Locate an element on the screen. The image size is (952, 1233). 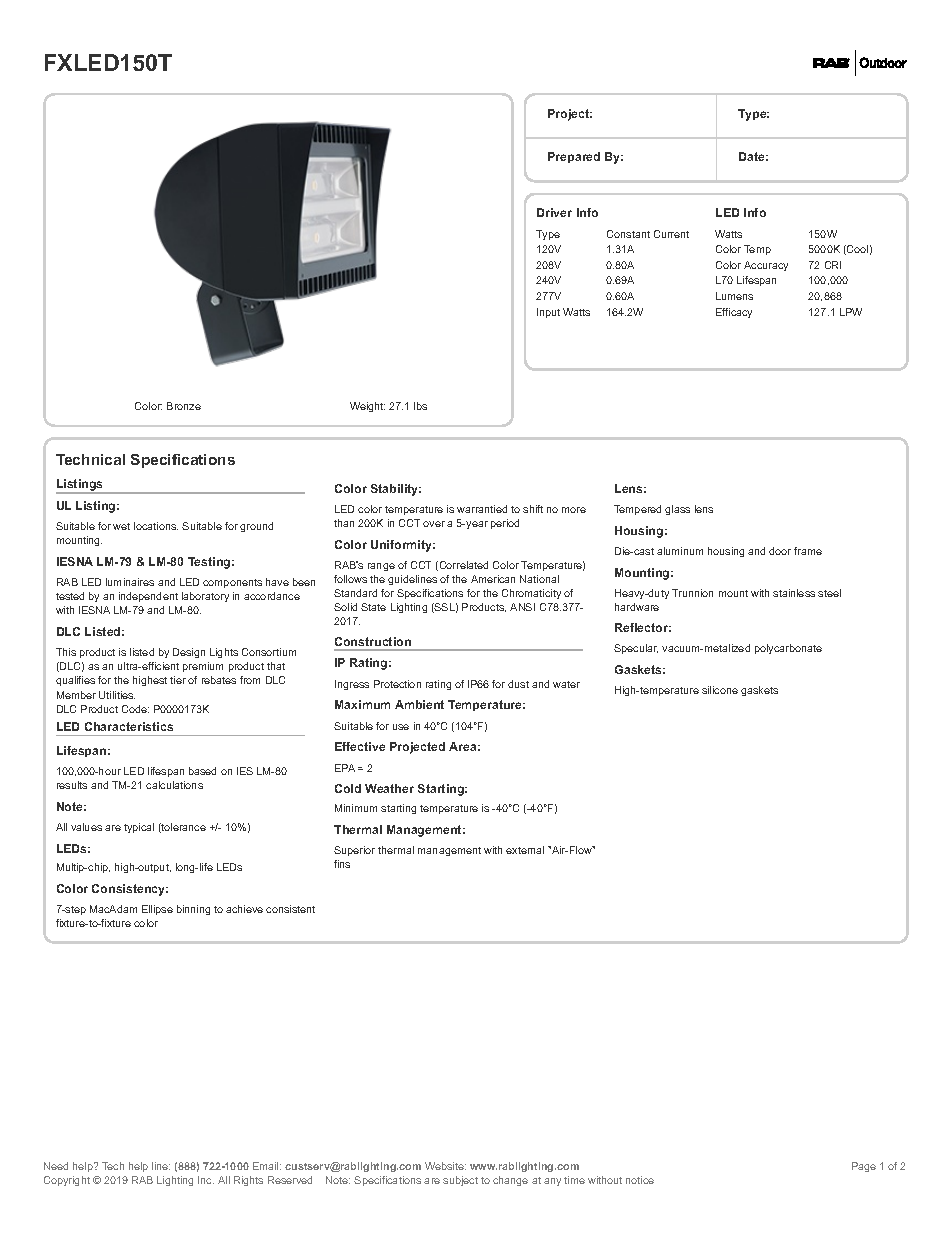
polycarbonate is located at coordinates (788, 649).
